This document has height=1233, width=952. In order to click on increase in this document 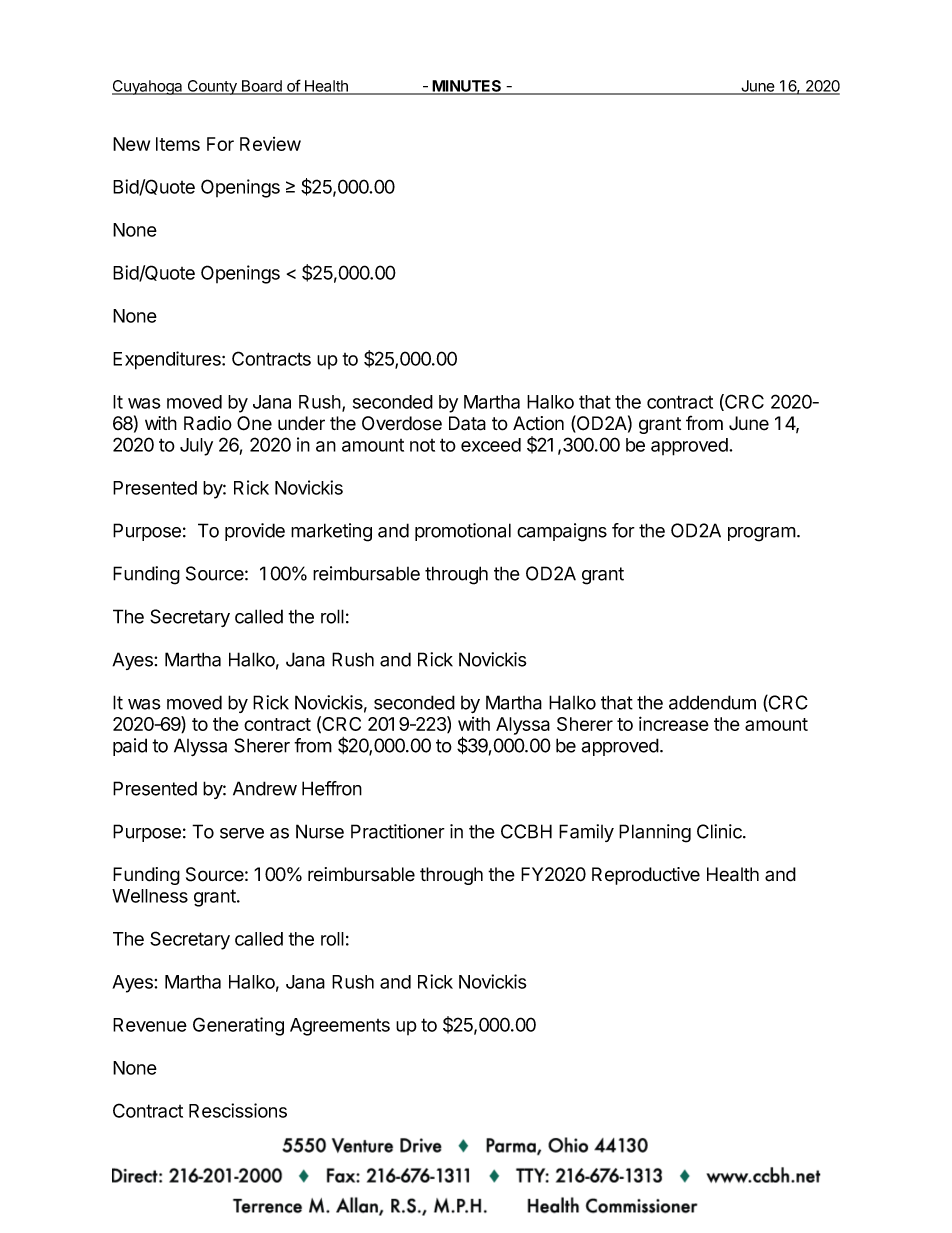, I will do `click(674, 723)`.
